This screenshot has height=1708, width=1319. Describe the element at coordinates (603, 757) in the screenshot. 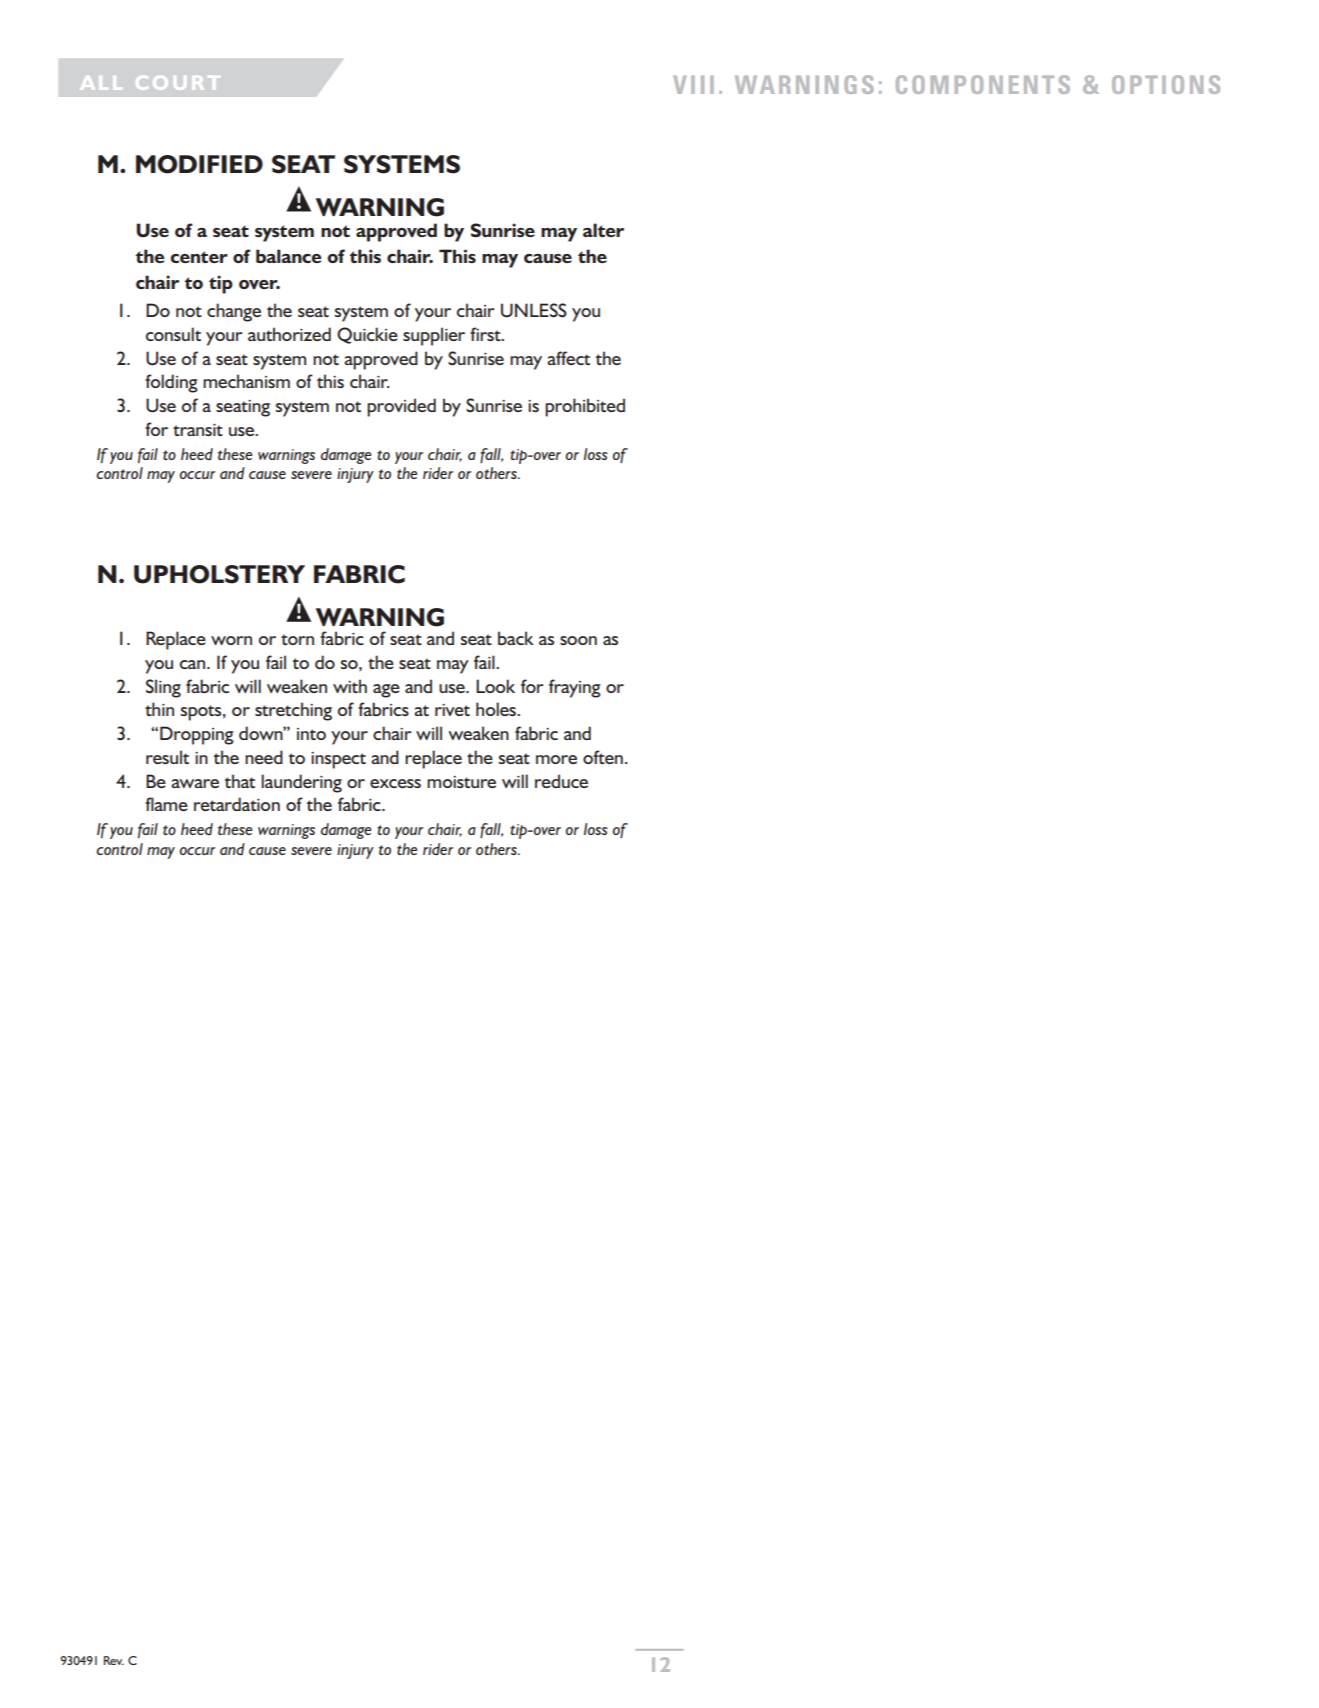

I see `often` at that location.
